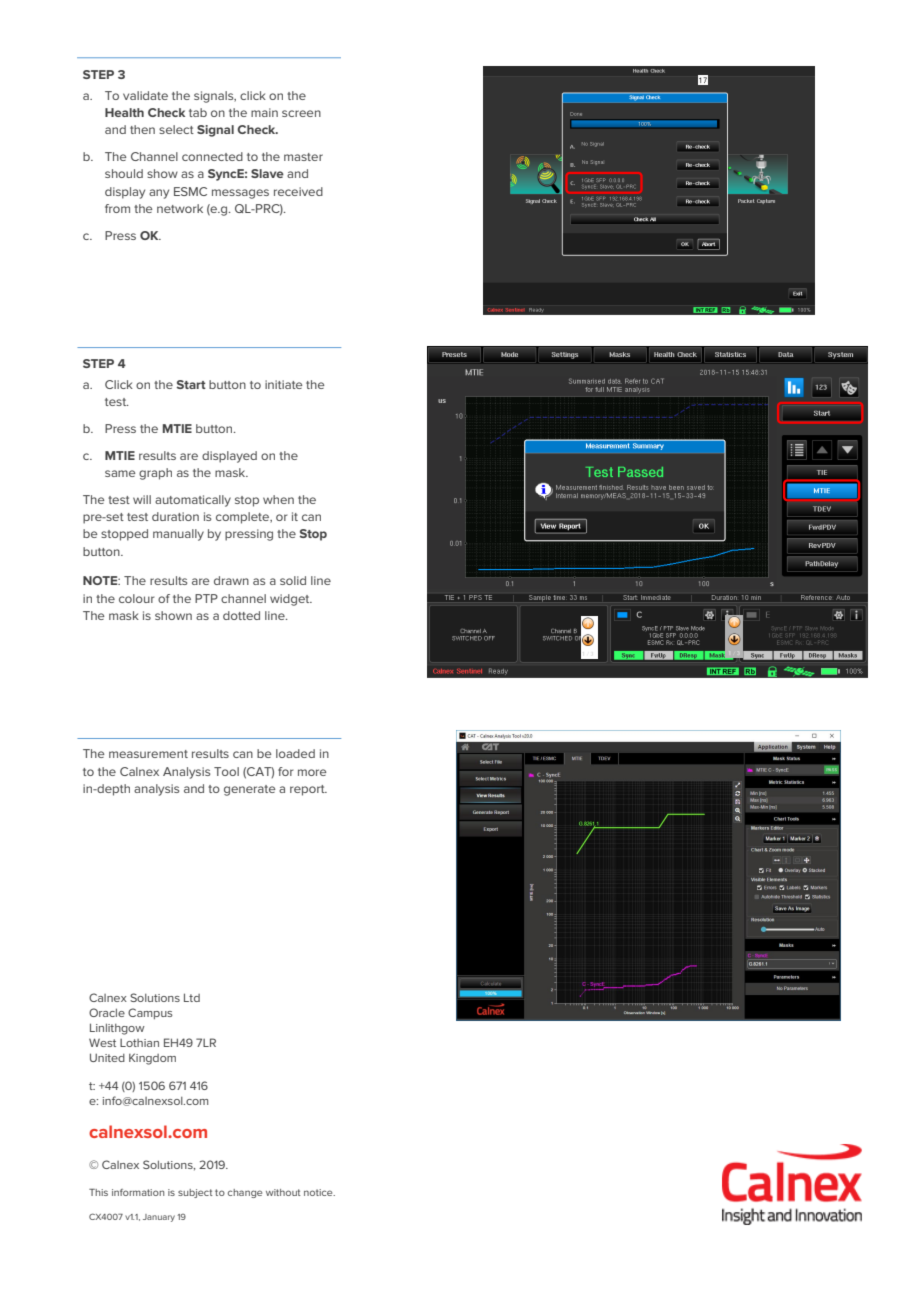 Image resolution: width=924 pixels, height=1308 pixels. I want to click on connected, so click(212, 156).
